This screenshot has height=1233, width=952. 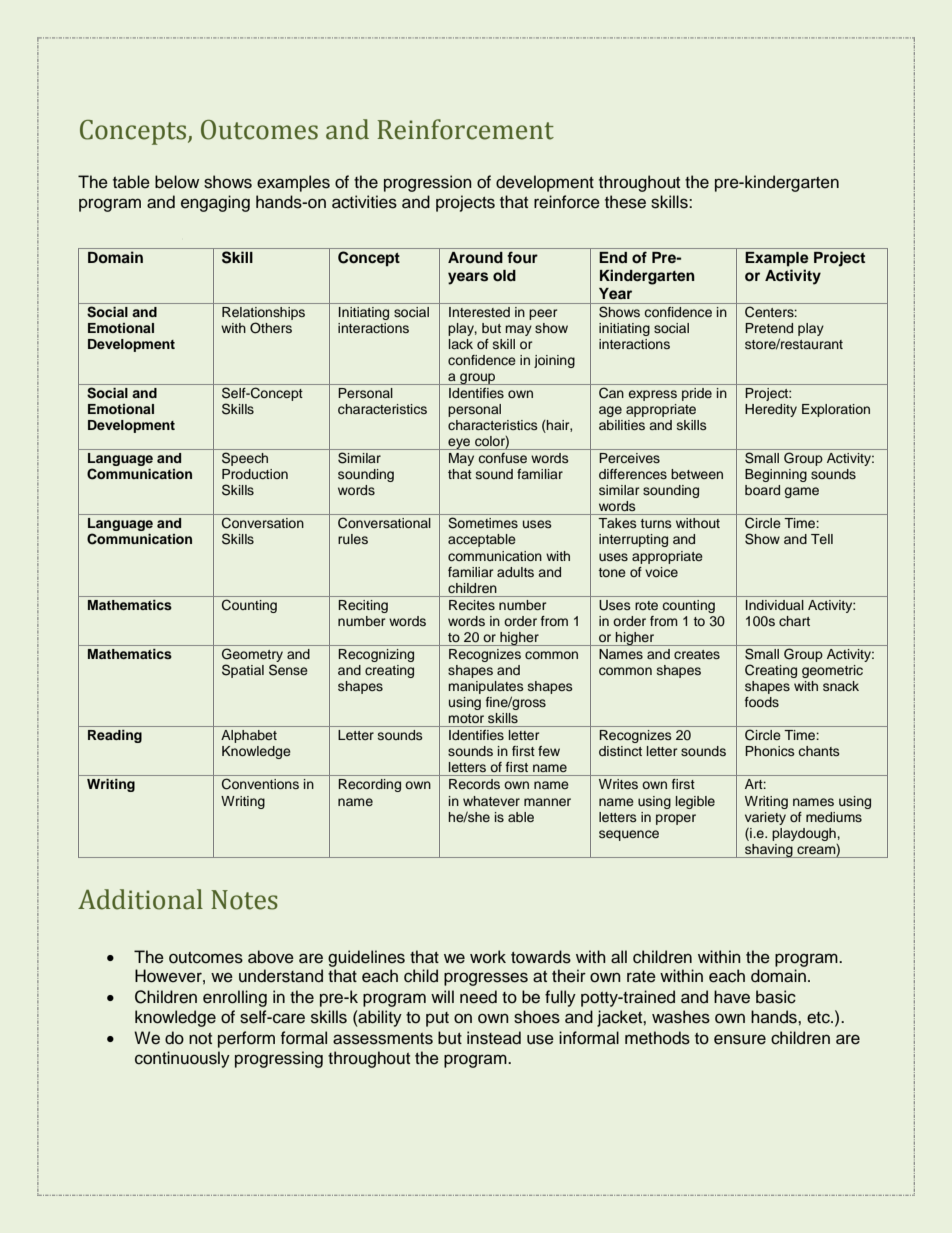 What do you see at coordinates (459, 444) in the screenshot?
I see `eye` at bounding box center [459, 444].
